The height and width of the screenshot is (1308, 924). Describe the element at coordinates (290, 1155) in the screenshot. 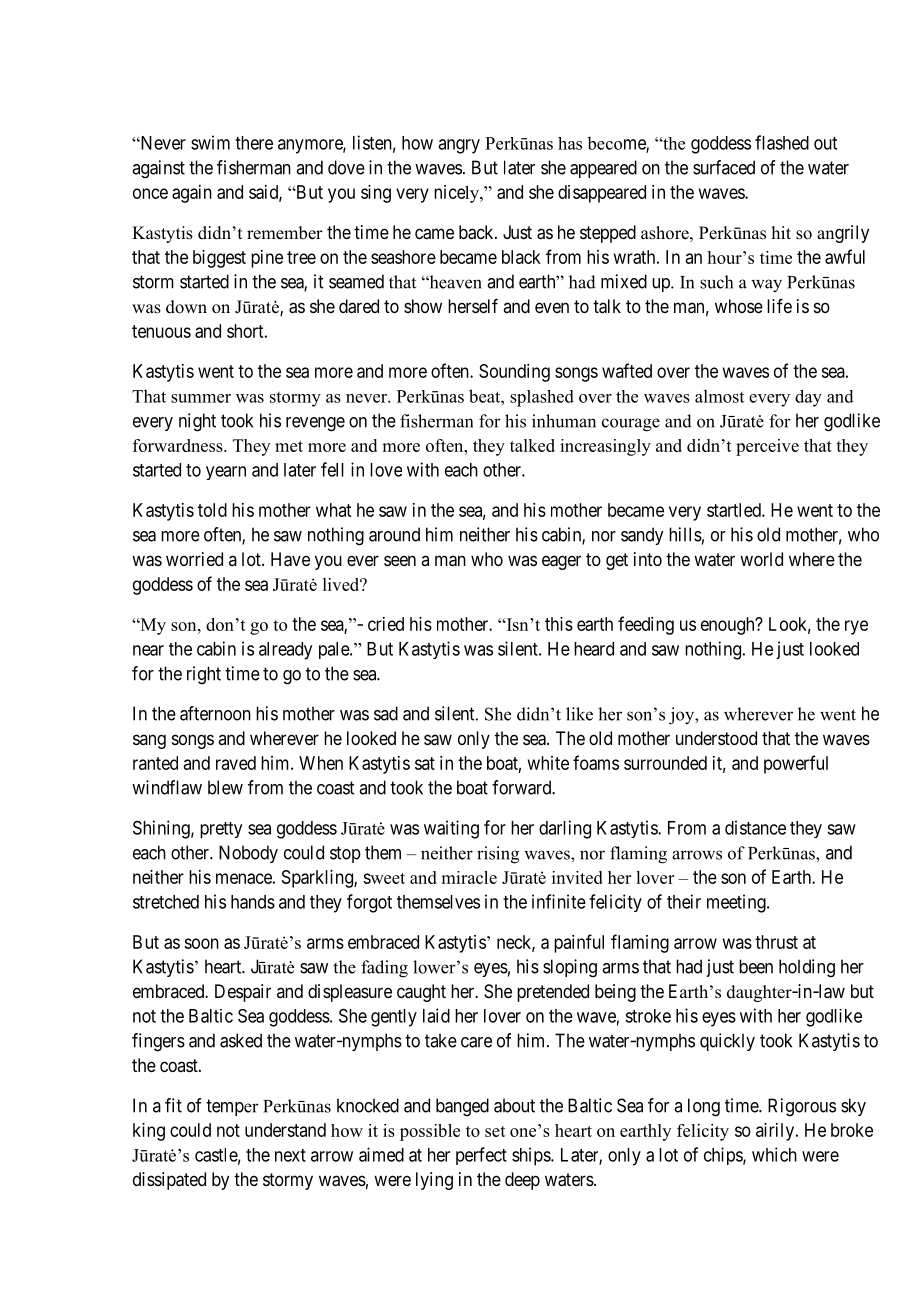

I see `next` at that location.
